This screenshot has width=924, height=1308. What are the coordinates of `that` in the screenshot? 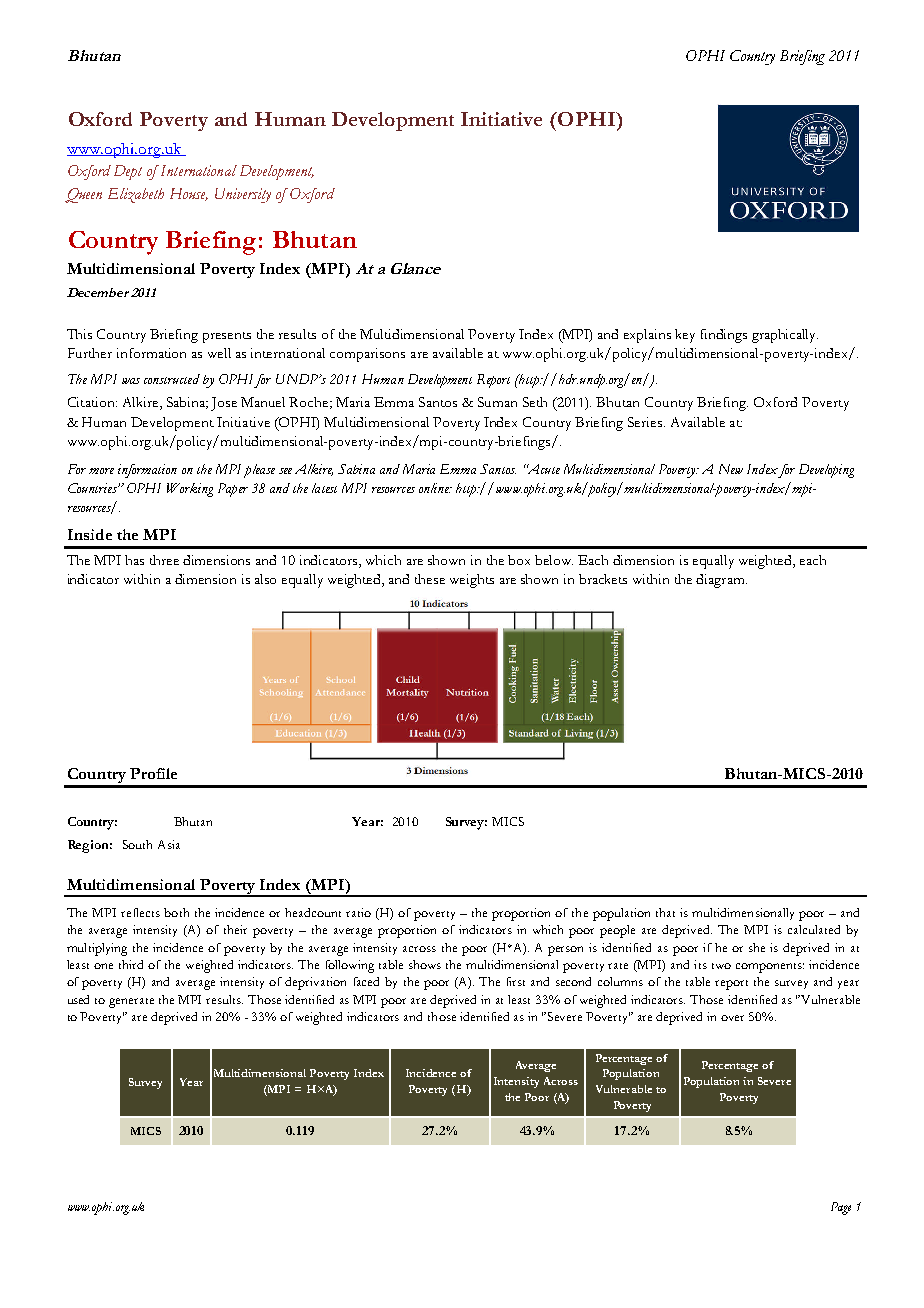 It's located at (665, 912).
